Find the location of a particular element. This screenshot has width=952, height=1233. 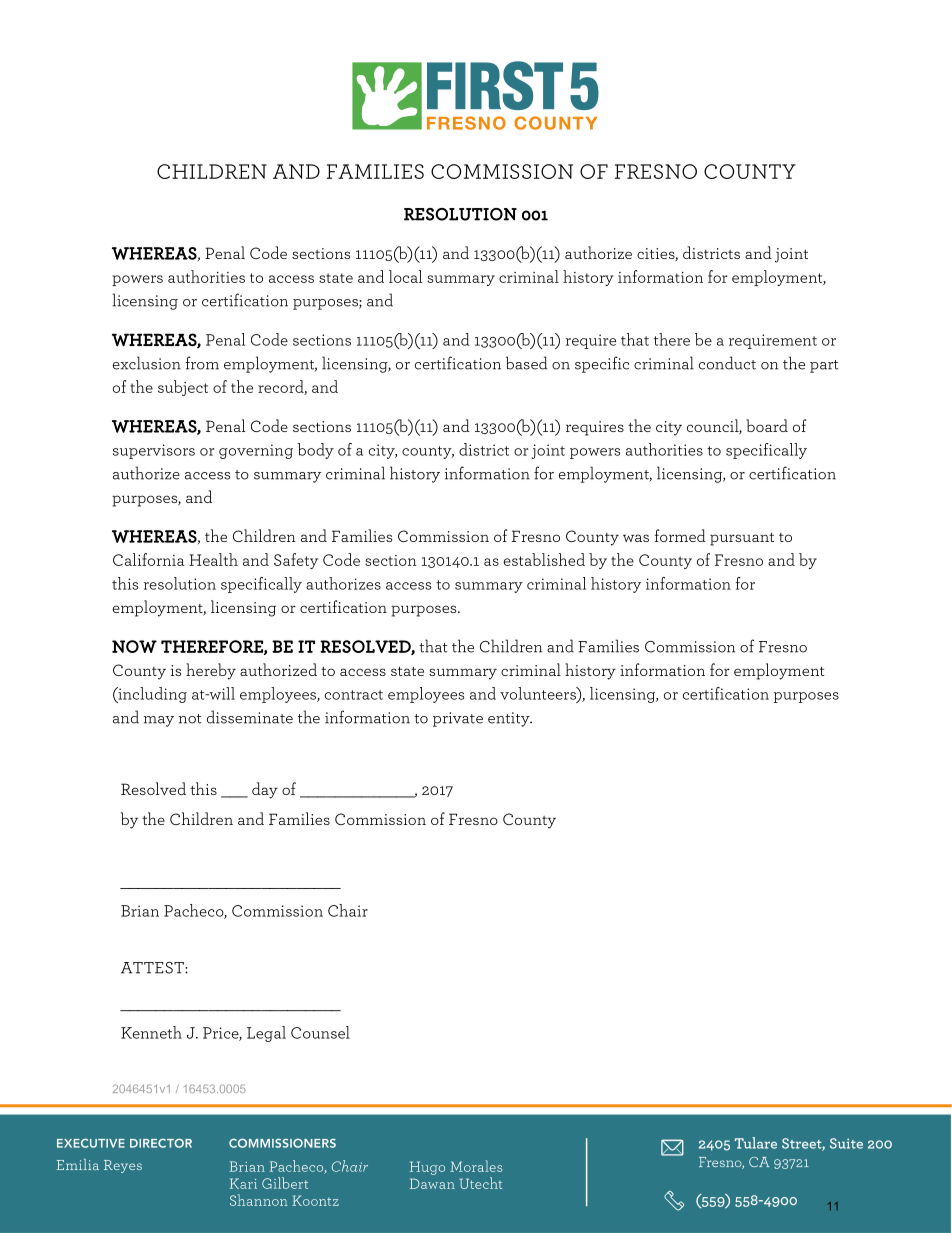

established is located at coordinates (544, 559).
